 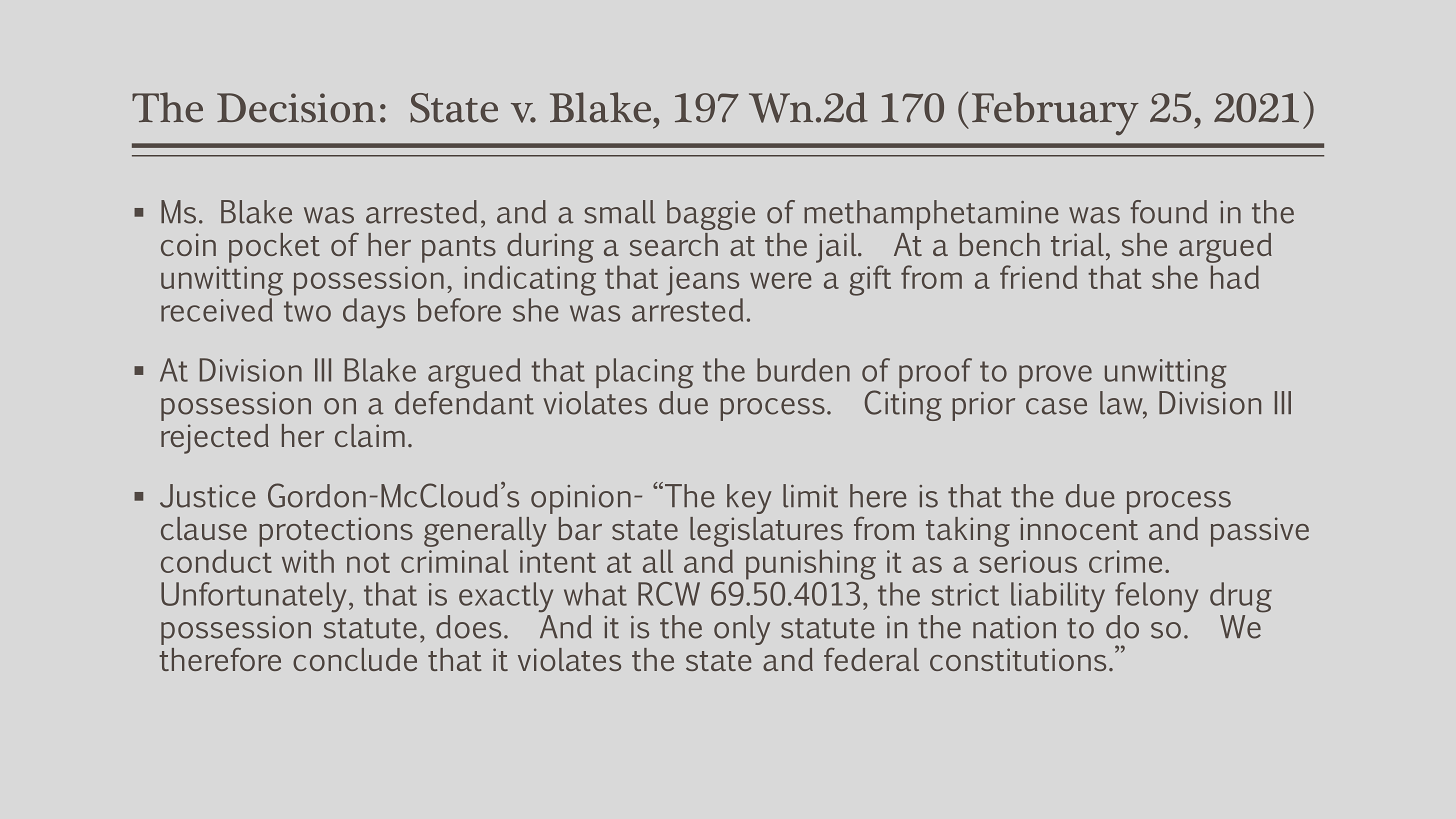 I want to click on defendant, so click(x=464, y=401).
